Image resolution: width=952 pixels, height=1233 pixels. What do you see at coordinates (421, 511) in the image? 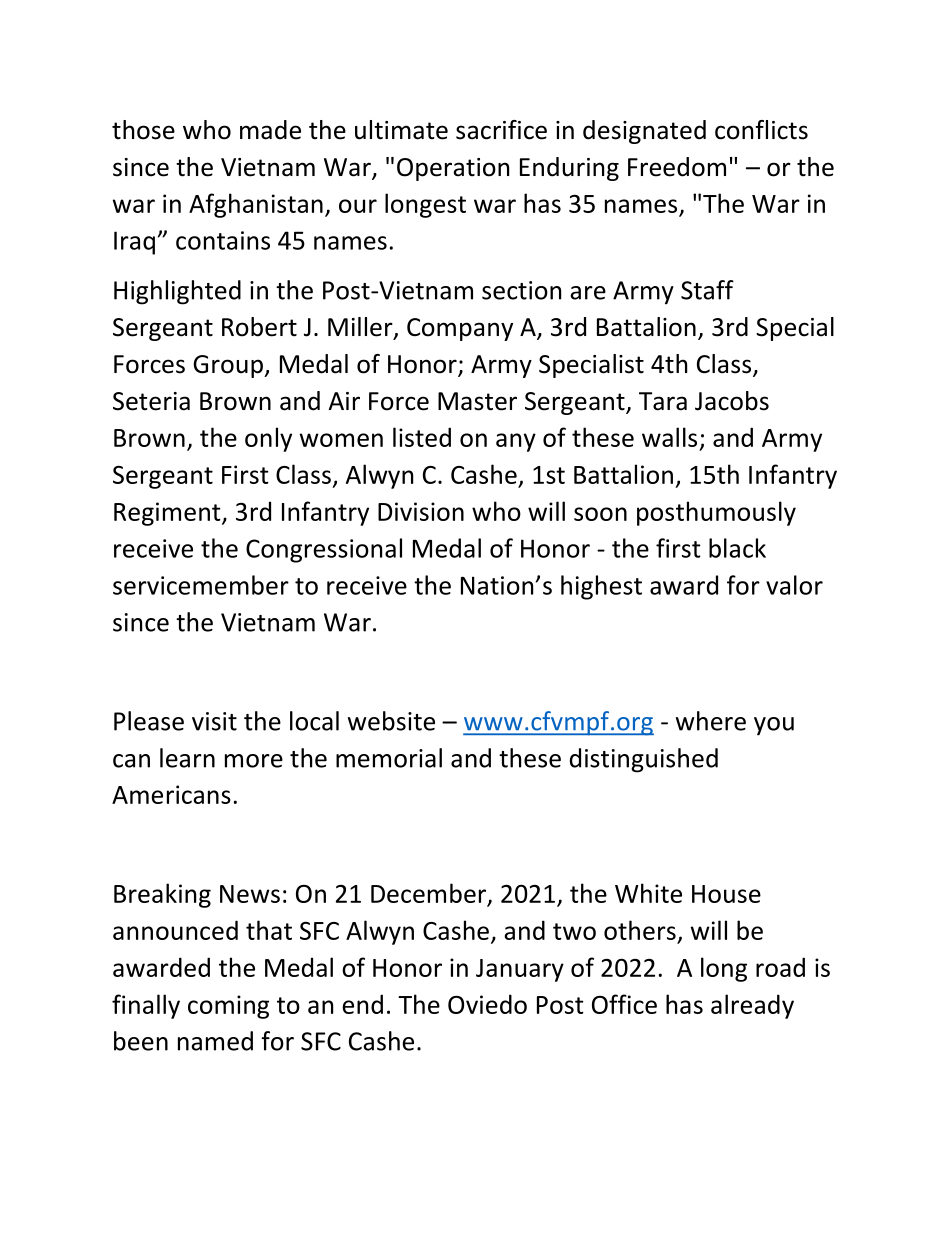
I see `Division` at bounding box center [421, 511].
